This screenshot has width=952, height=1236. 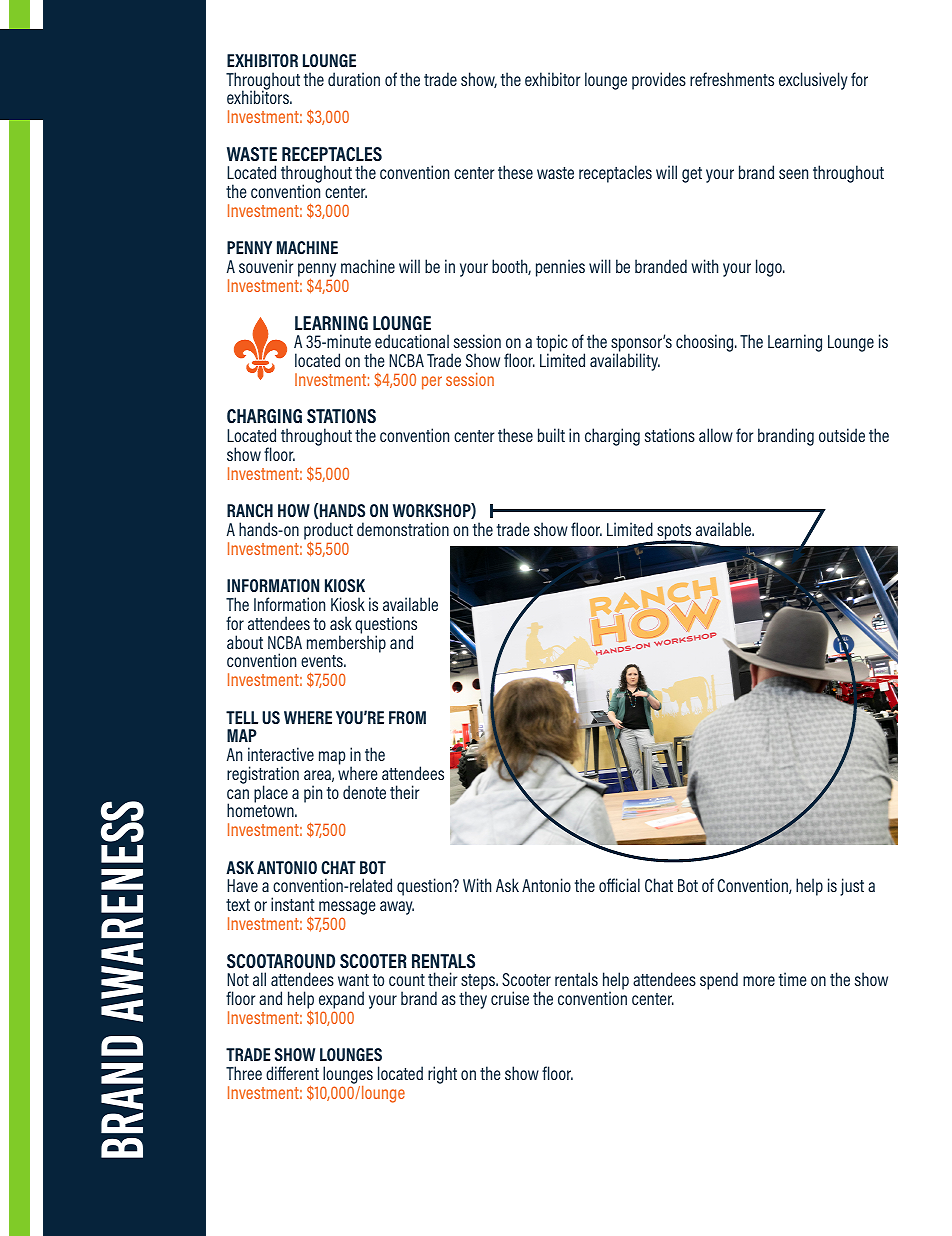 I want to click on official, so click(x=619, y=885).
